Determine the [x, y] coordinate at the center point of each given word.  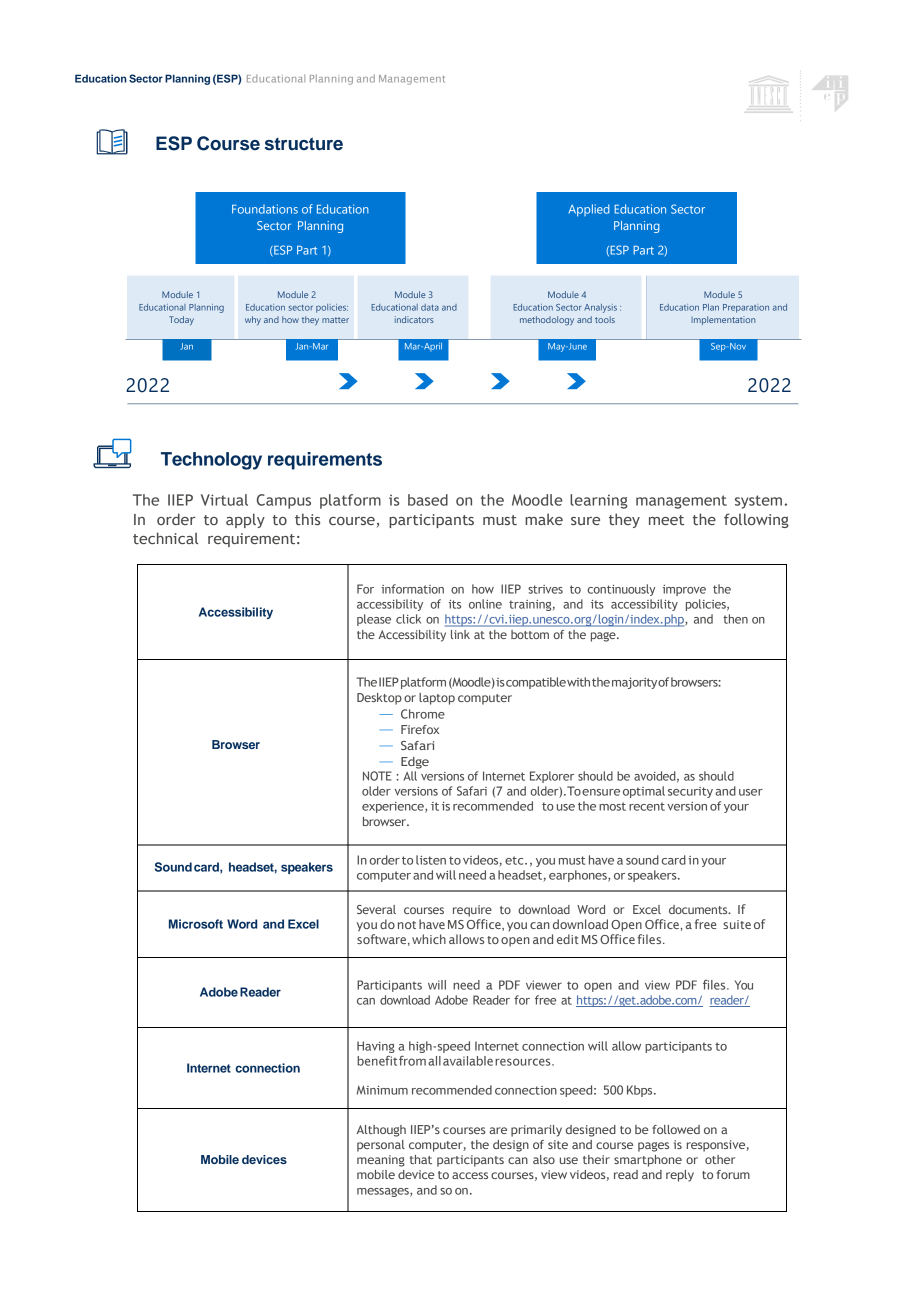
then [735, 619]
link [460, 634]
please [374, 620]
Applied [589, 210]
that [421, 1159]
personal [381, 1146]
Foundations [265, 209]
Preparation [746, 308]
